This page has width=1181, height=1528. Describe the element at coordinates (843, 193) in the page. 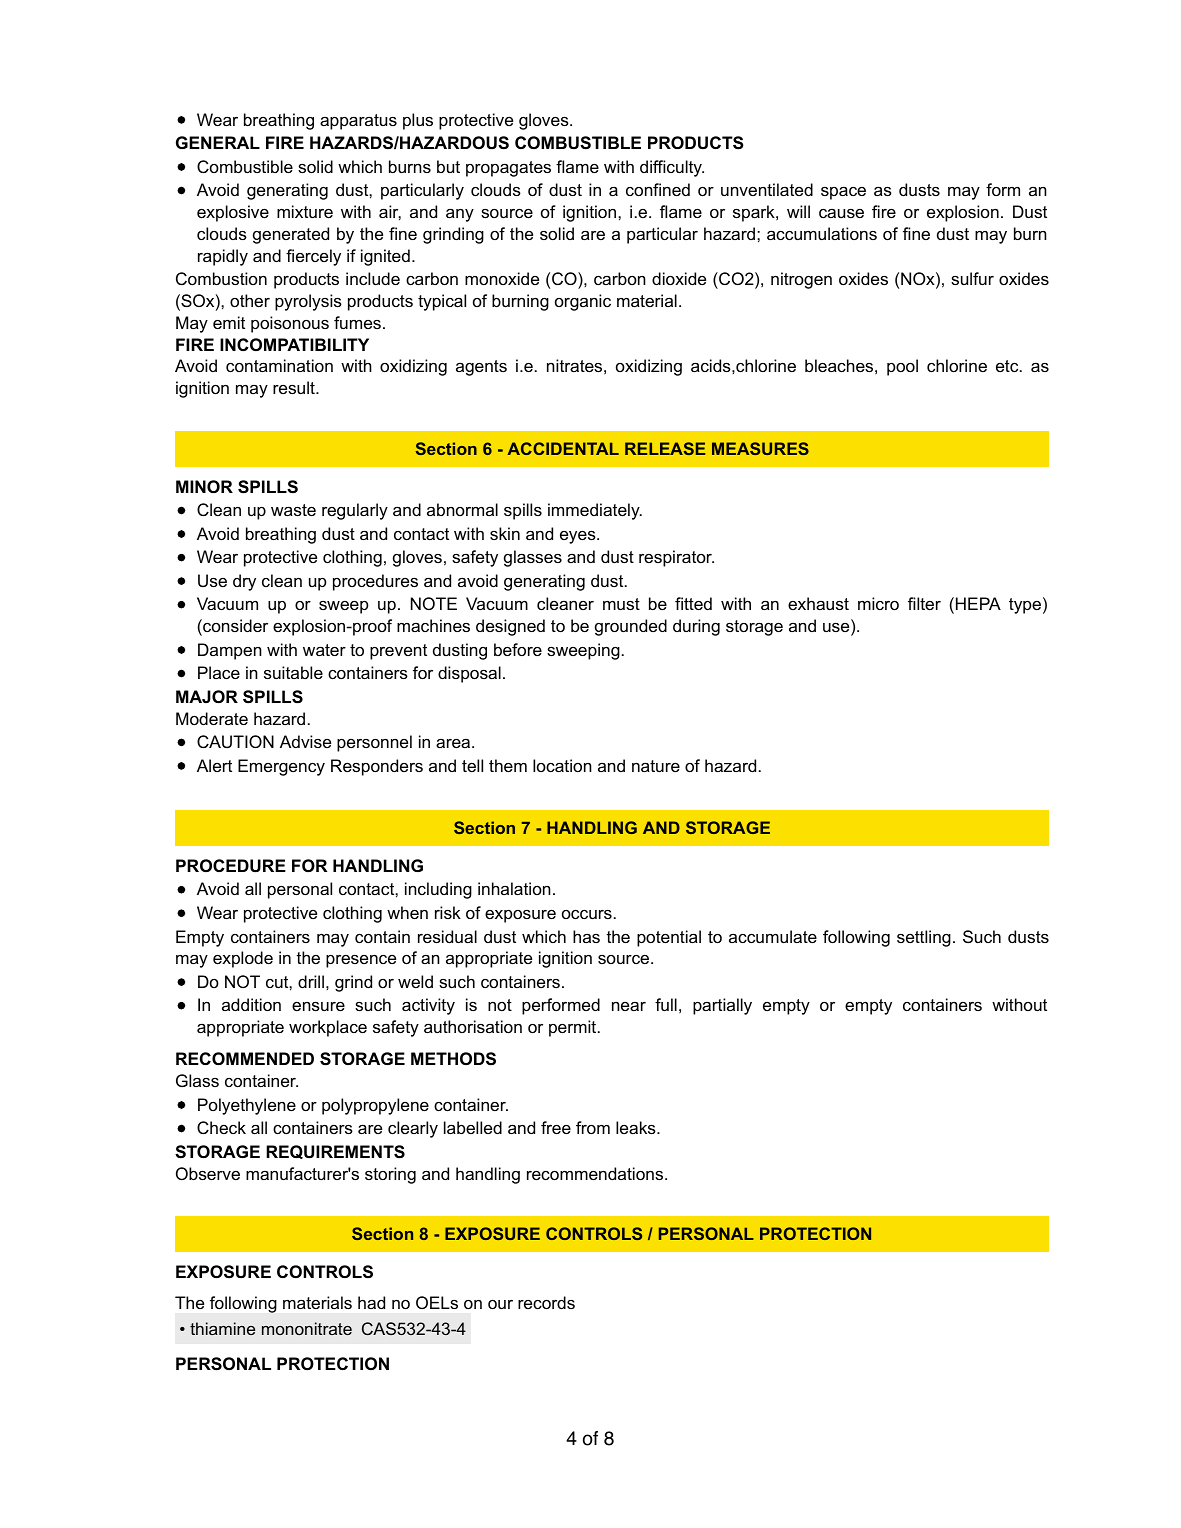

I see `space` at that location.
